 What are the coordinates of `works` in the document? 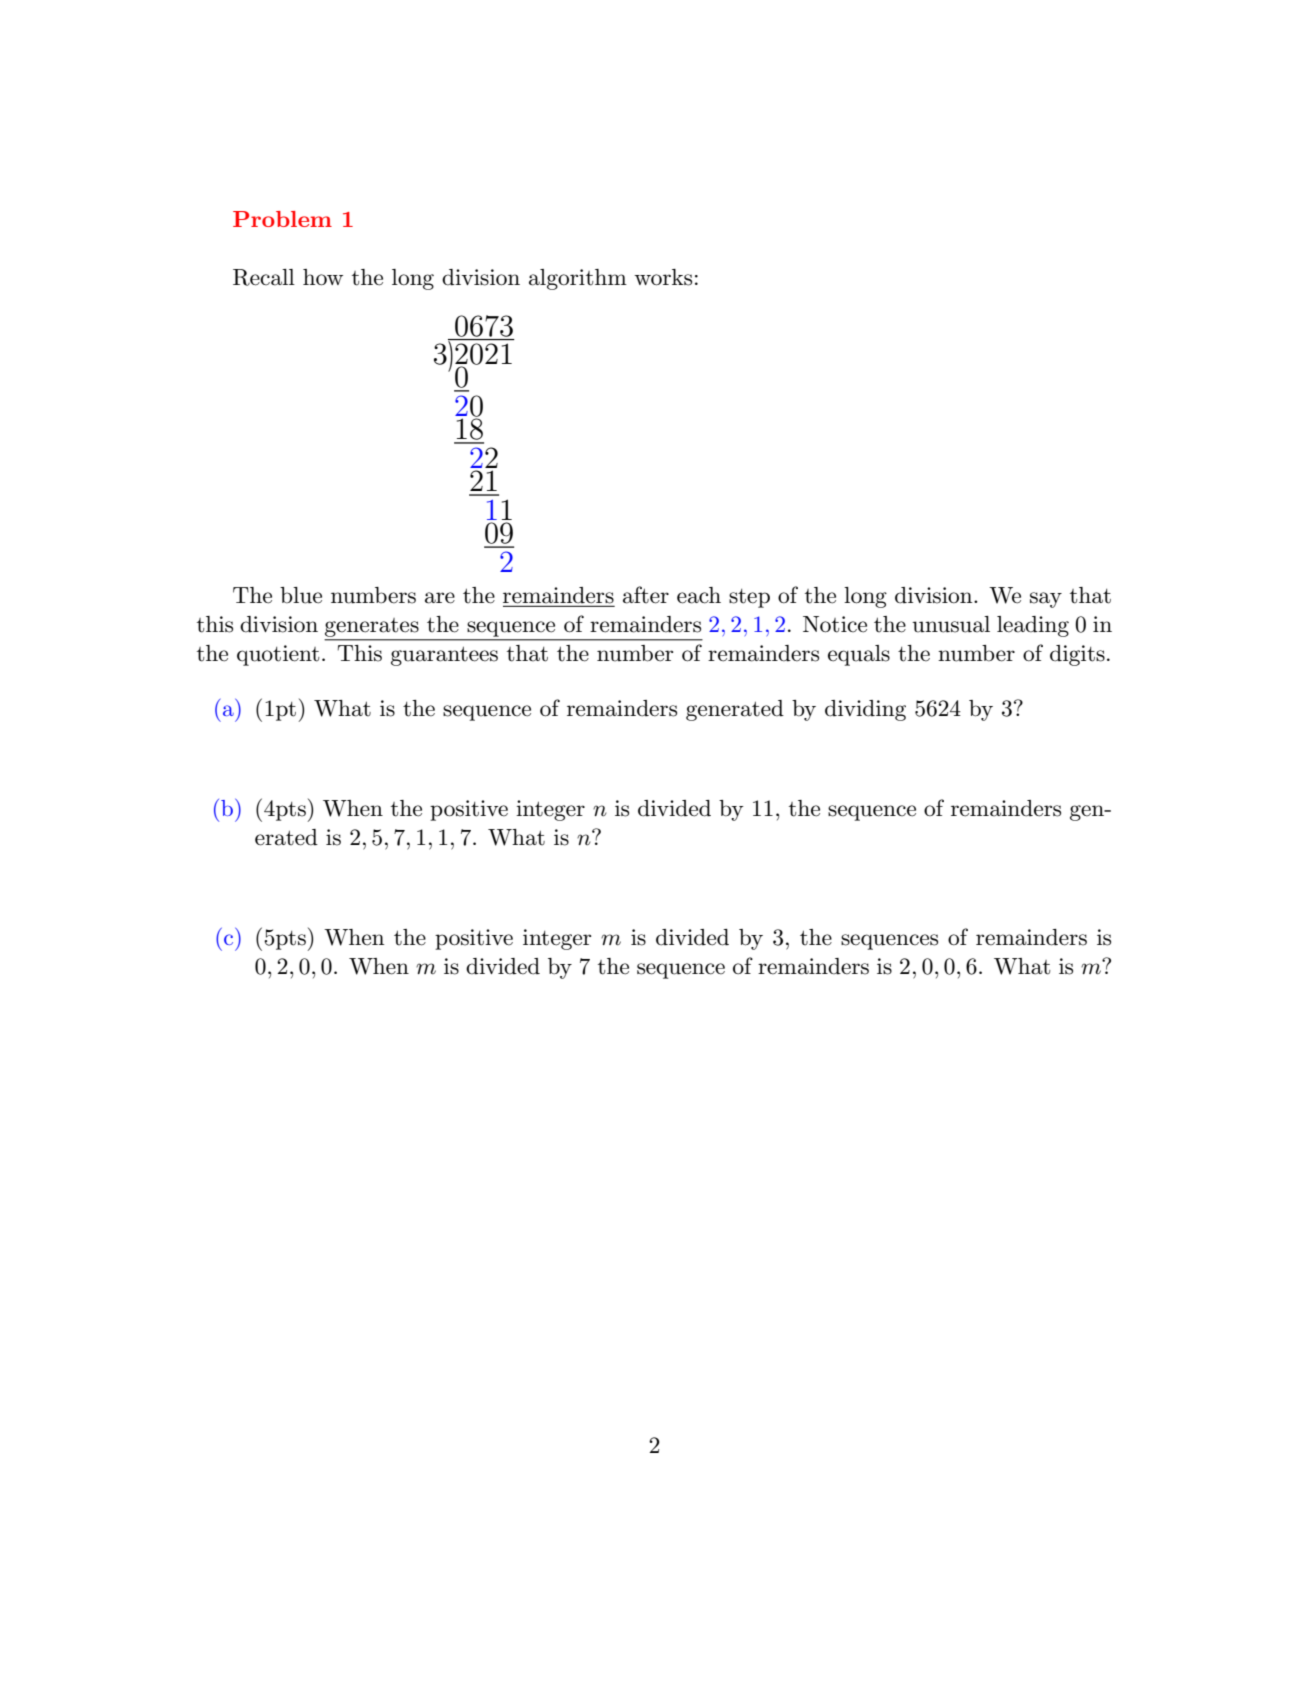 It's located at (663, 277).
